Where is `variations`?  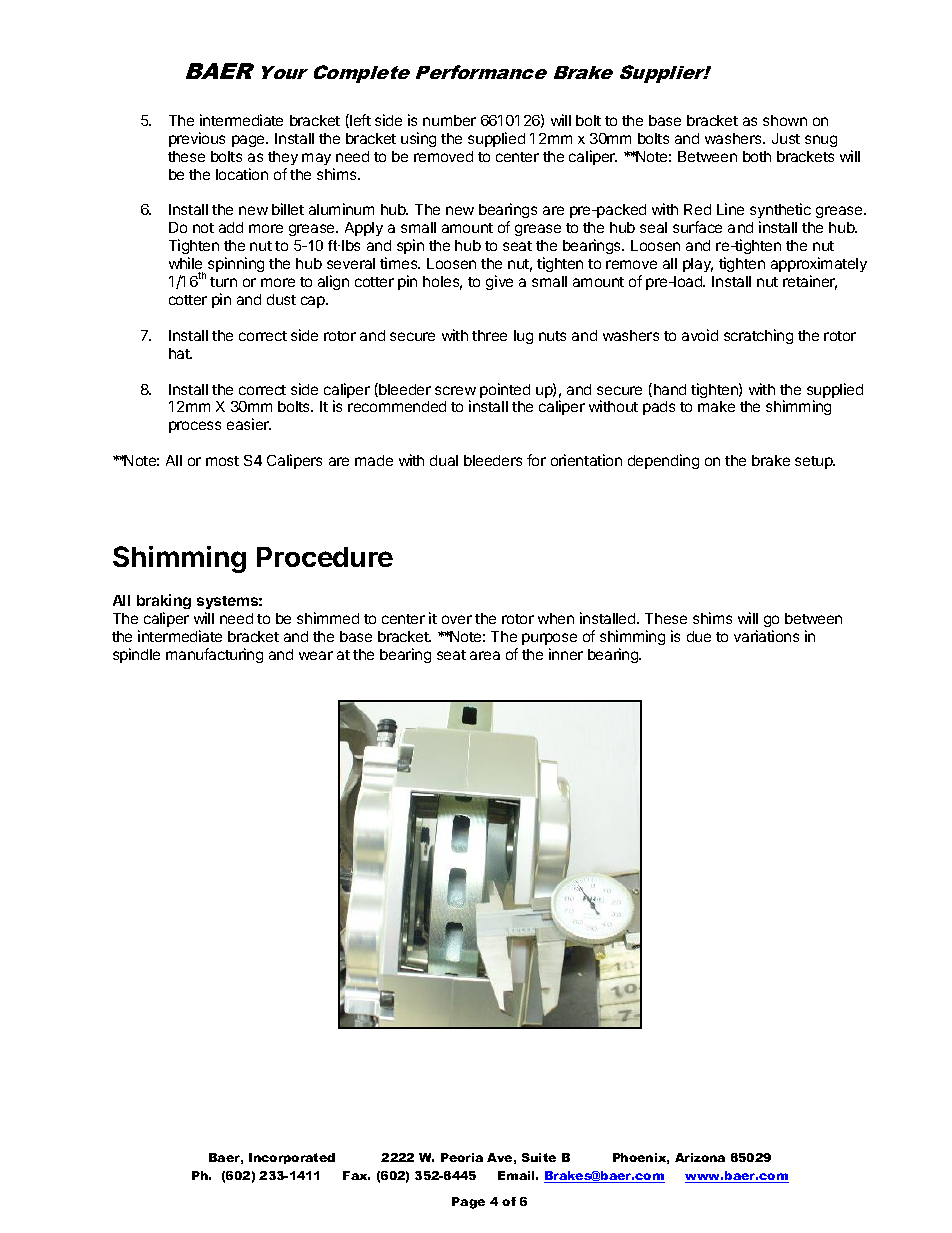 variations is located at coordinates (766, 636).
